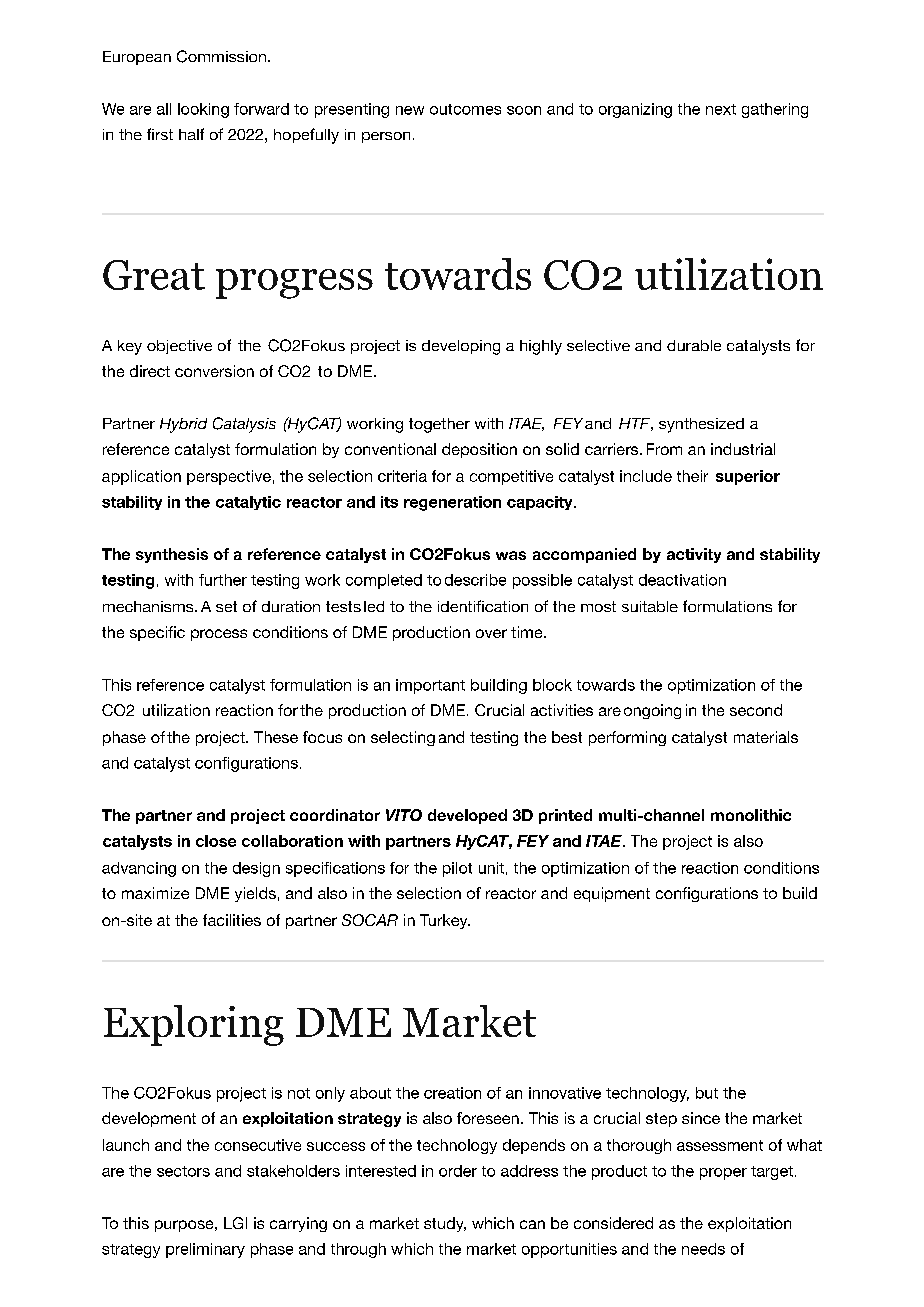  What do you see at coordinates (219, 635) in the image?
I see `process` at bounding box center [219, 635].
